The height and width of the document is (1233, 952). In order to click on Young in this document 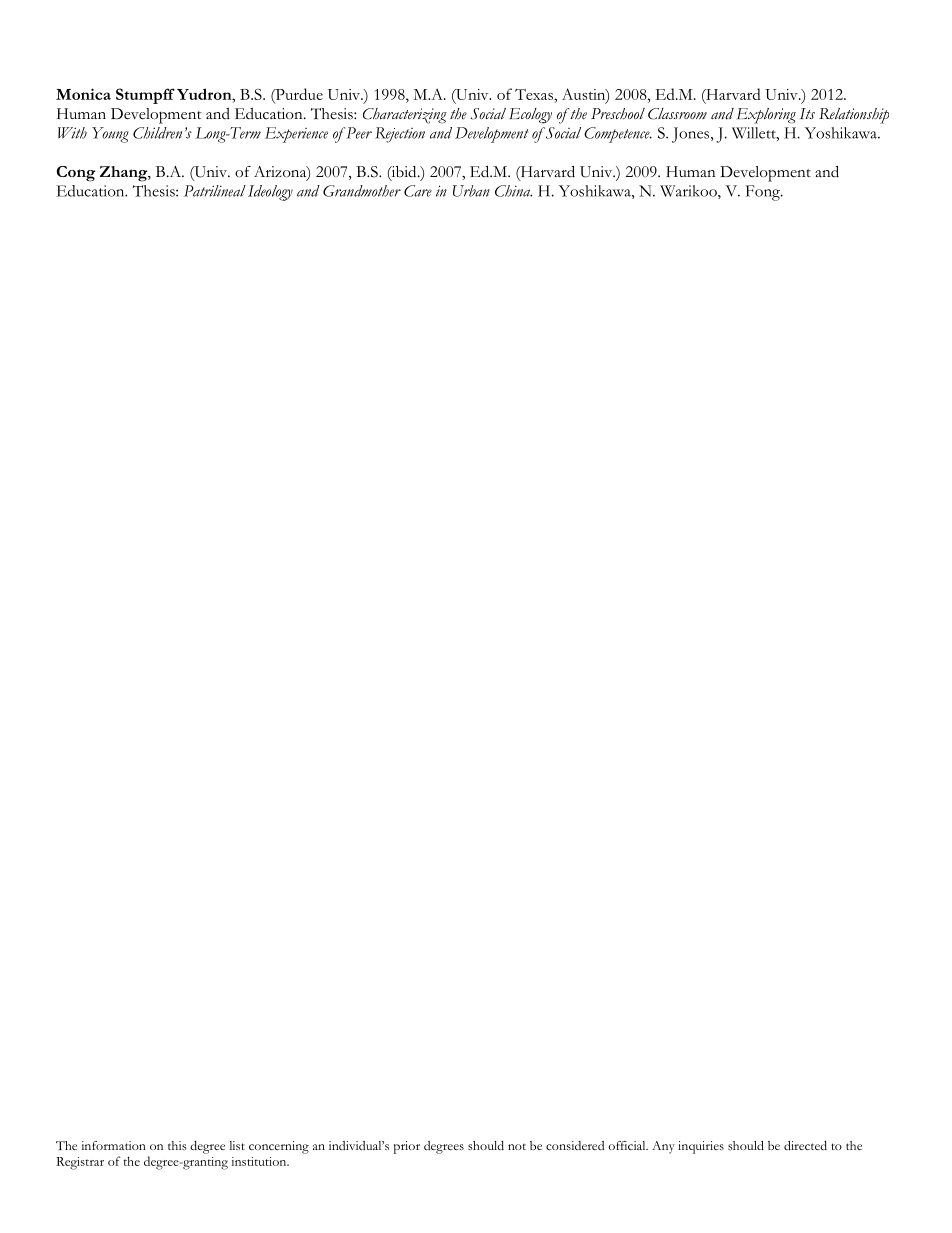, I will do `click(110, 135)`.
